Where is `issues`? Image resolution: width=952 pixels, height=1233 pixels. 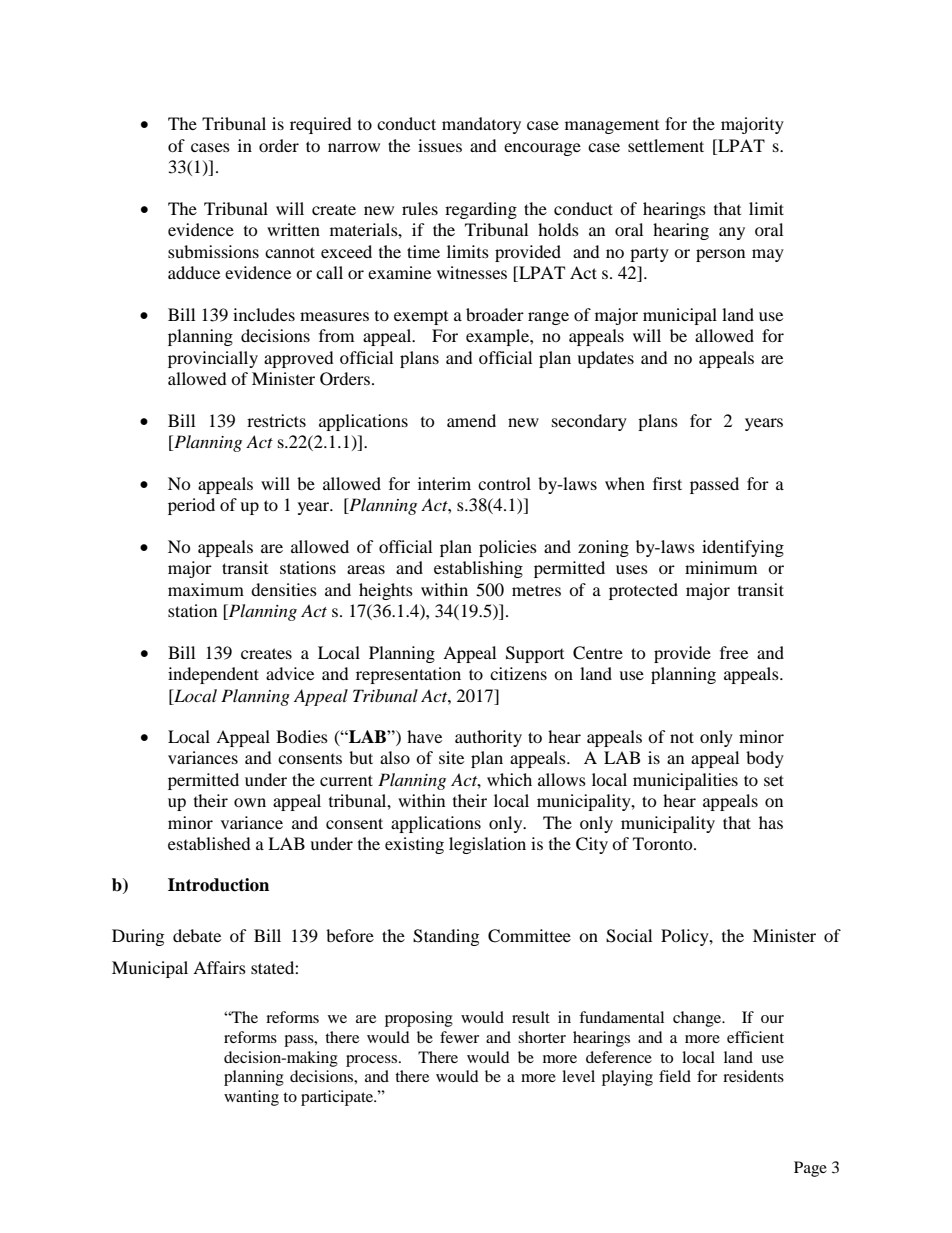
issues is located at coordinates (440, 145).
